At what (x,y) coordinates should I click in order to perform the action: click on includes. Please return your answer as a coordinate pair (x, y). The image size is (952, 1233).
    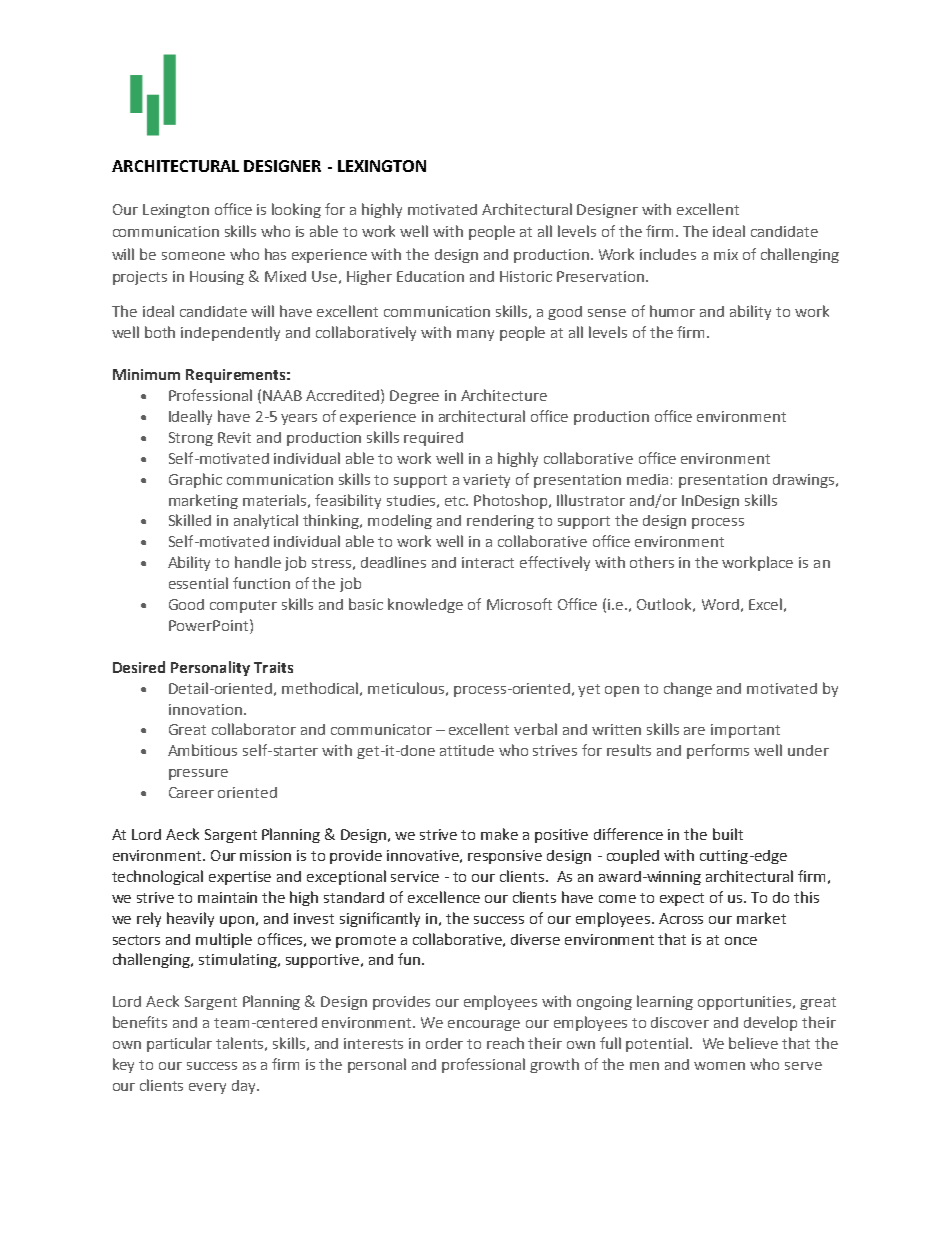
    Looking at the image, I should click on (668, 254).
